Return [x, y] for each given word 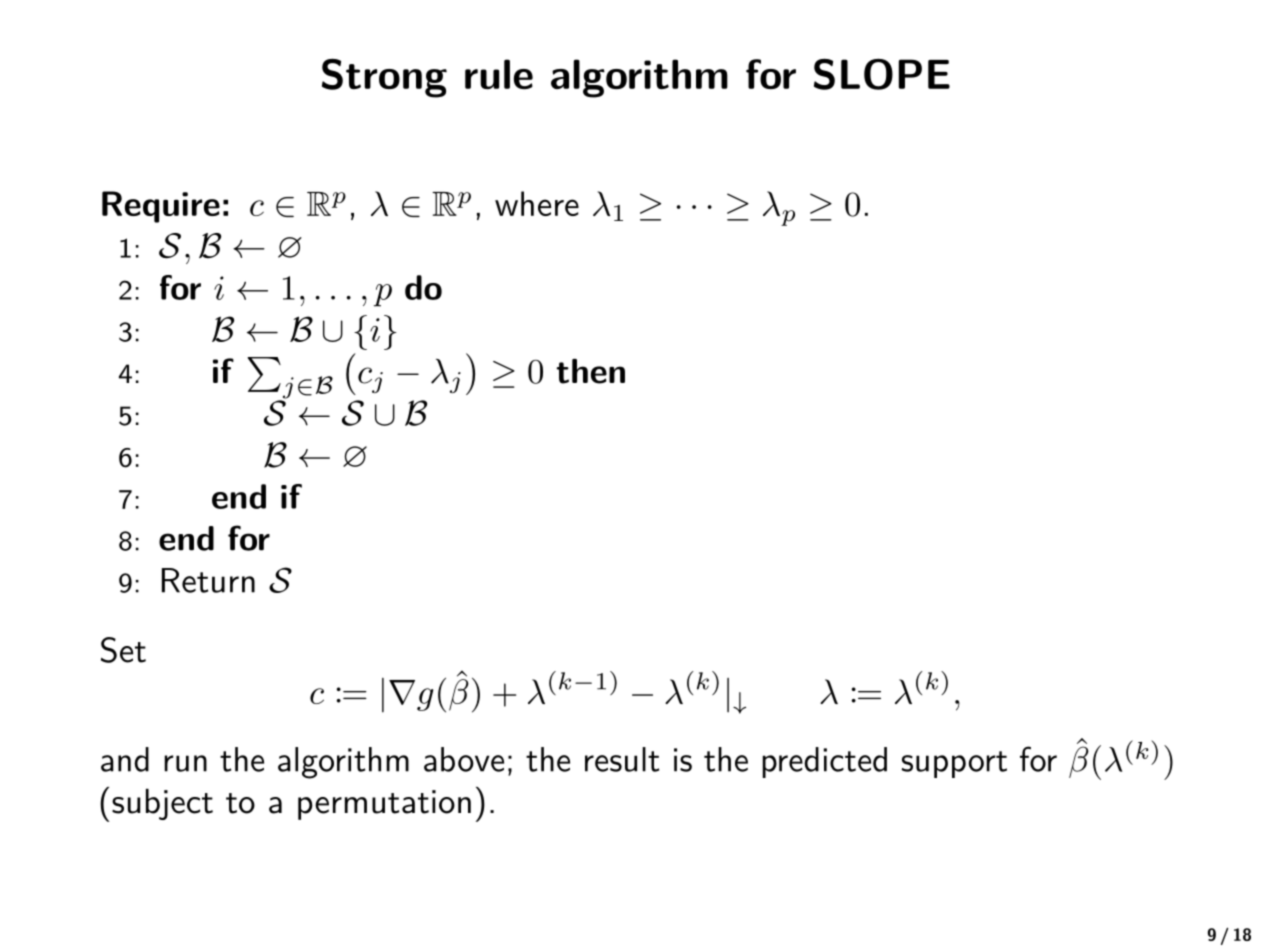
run [185, 763]
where [537, 203]
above [464, 759]
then [590, 371]
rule [499, 74]
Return [208, 580]
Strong [384, 78]
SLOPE [882, 74]
